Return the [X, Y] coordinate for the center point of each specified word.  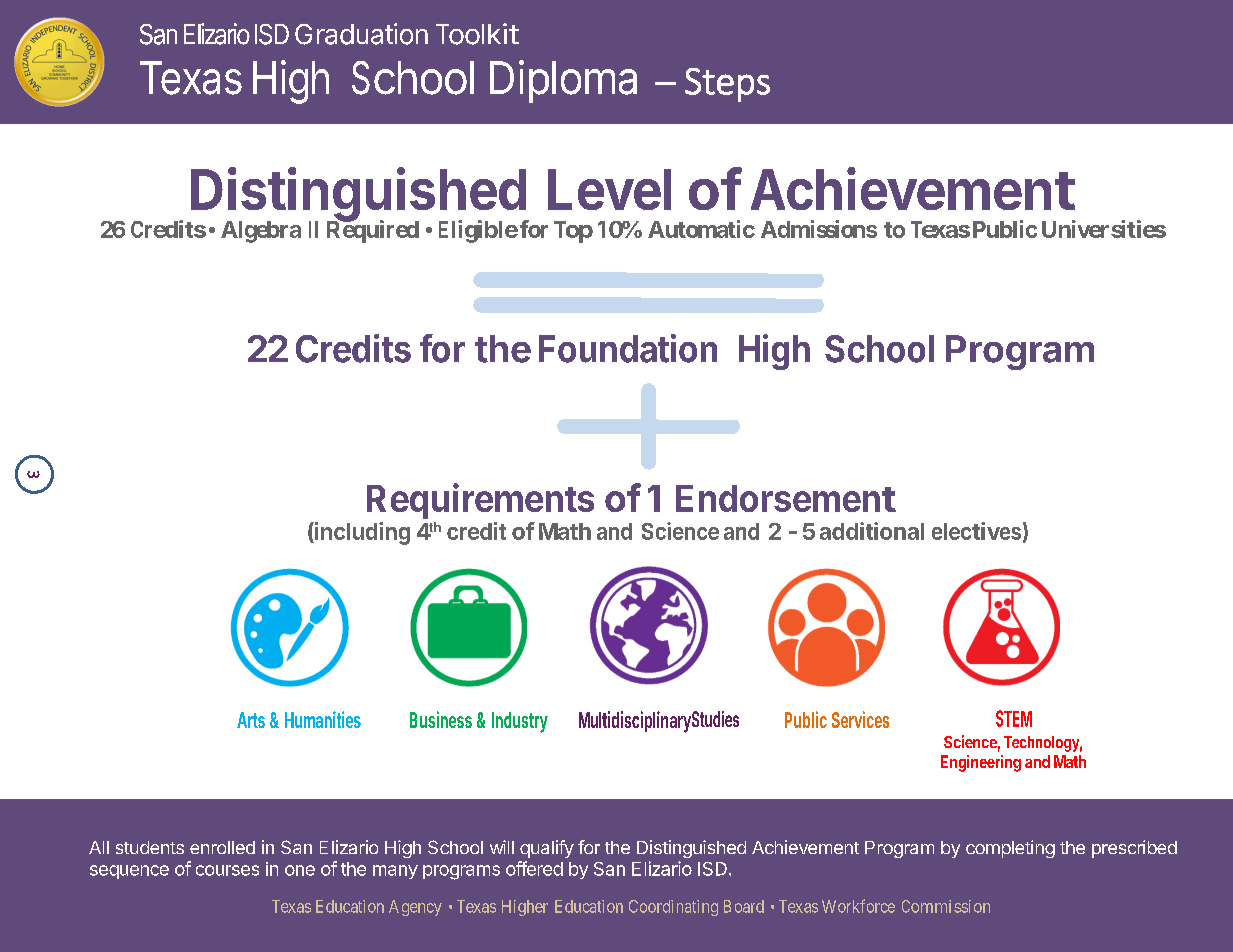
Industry [520, 722]
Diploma [563, 81]
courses [227, 870]
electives [976, 531]
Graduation [361, 34]
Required [373, 231]
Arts [251, 720]
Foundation [628, 348]
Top [573, 232]
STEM [1014, 718]
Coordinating [673, 908]
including [361, 533]
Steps [727, 85]
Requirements [480, 501]
